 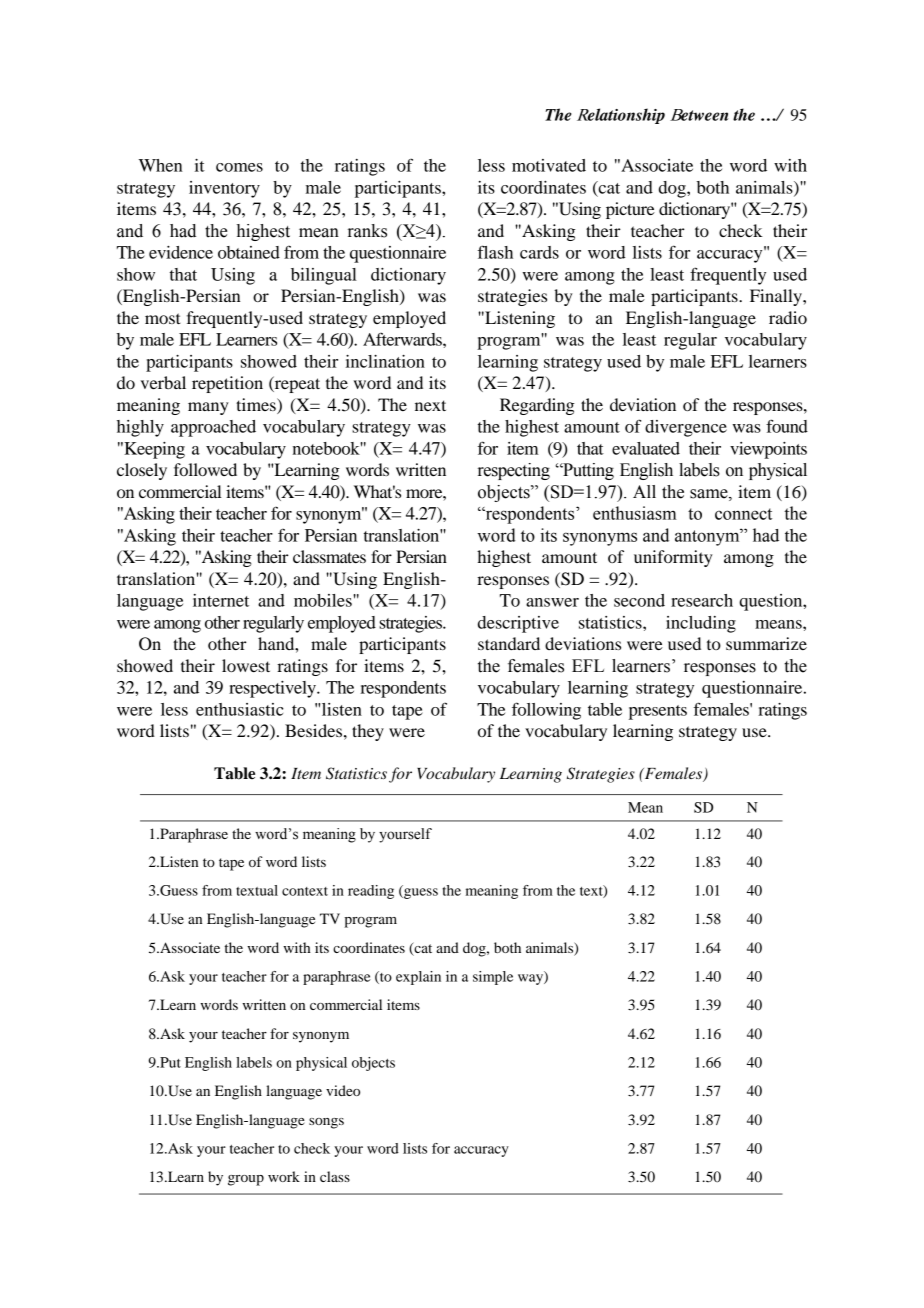 I want to click on presents, so click(x=658, y=712).
